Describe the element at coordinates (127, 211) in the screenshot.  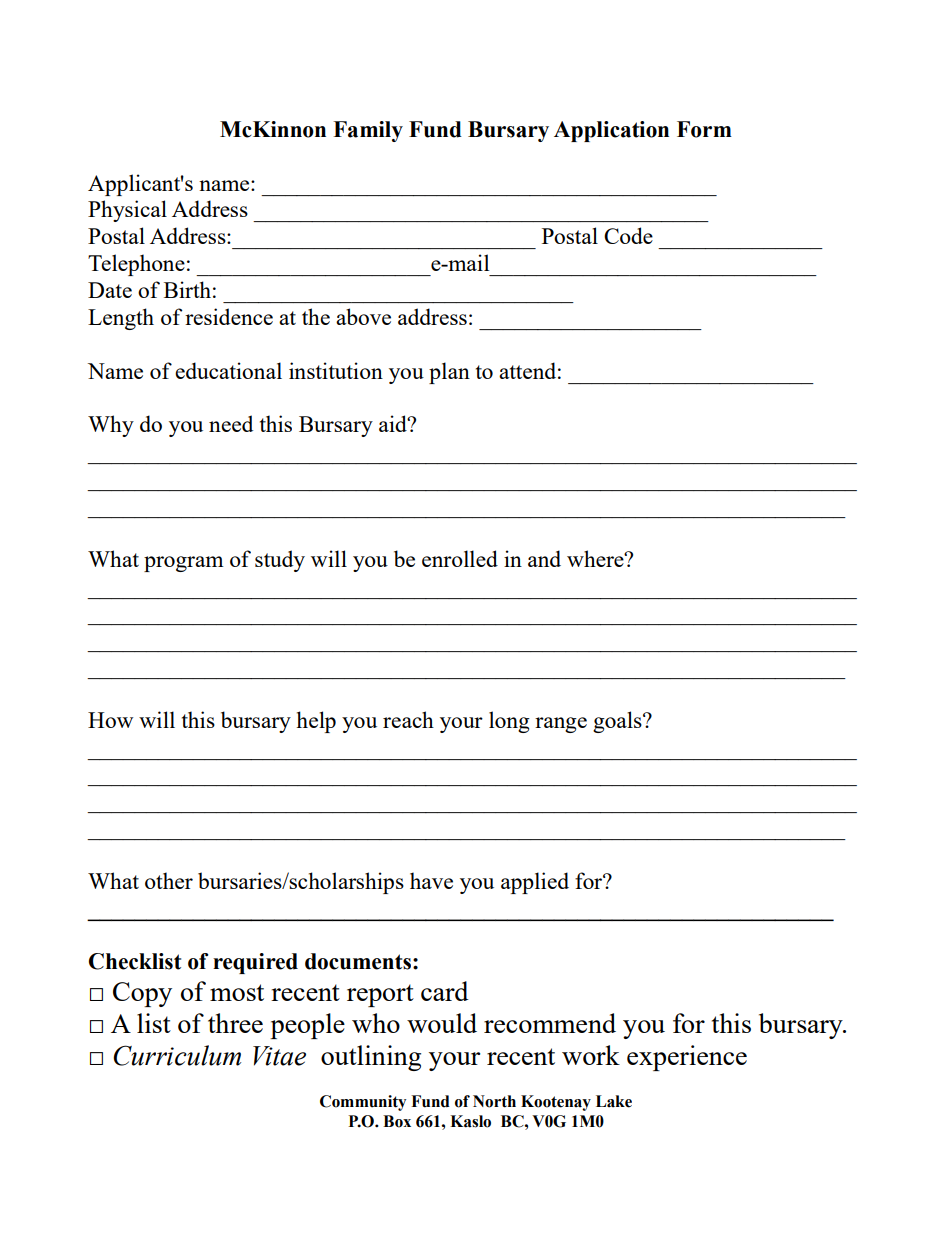
I see `Physical` at that location.
